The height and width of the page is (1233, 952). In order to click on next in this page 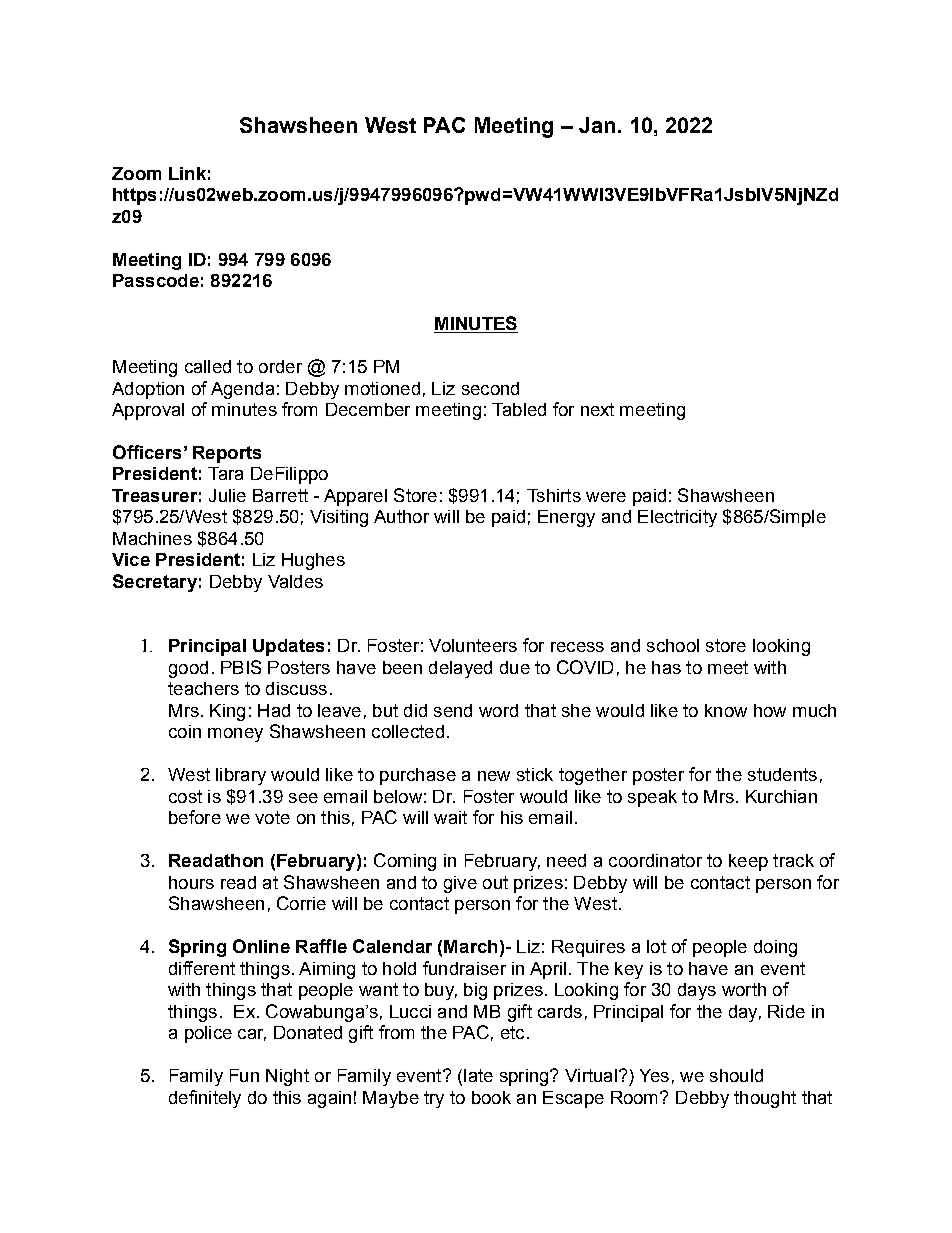, I will do `click(597, 409)`.
